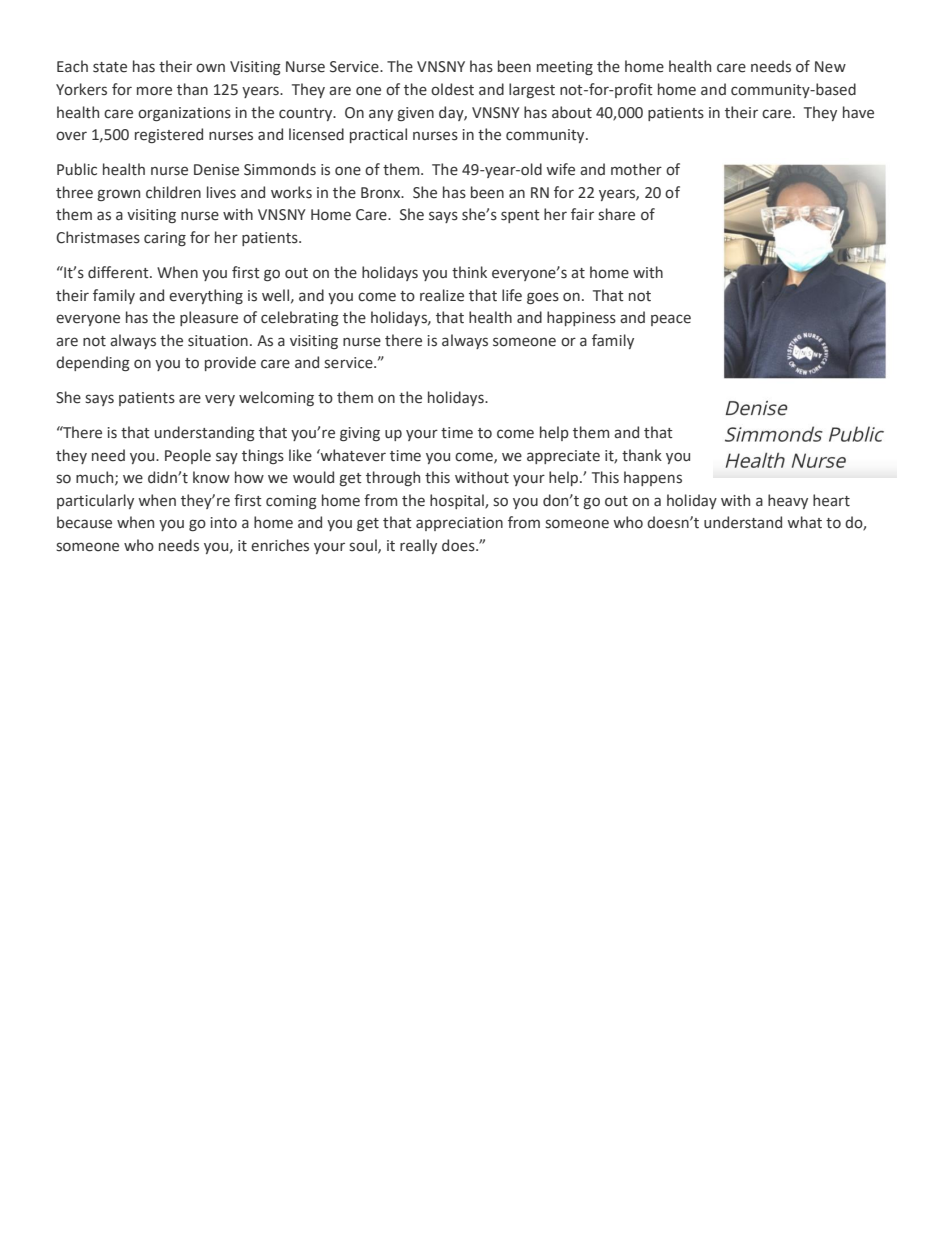 The image size is (952, 1233). Describe the element at coordinates (224, 523) in the screenshot. I see `into` at that location.
